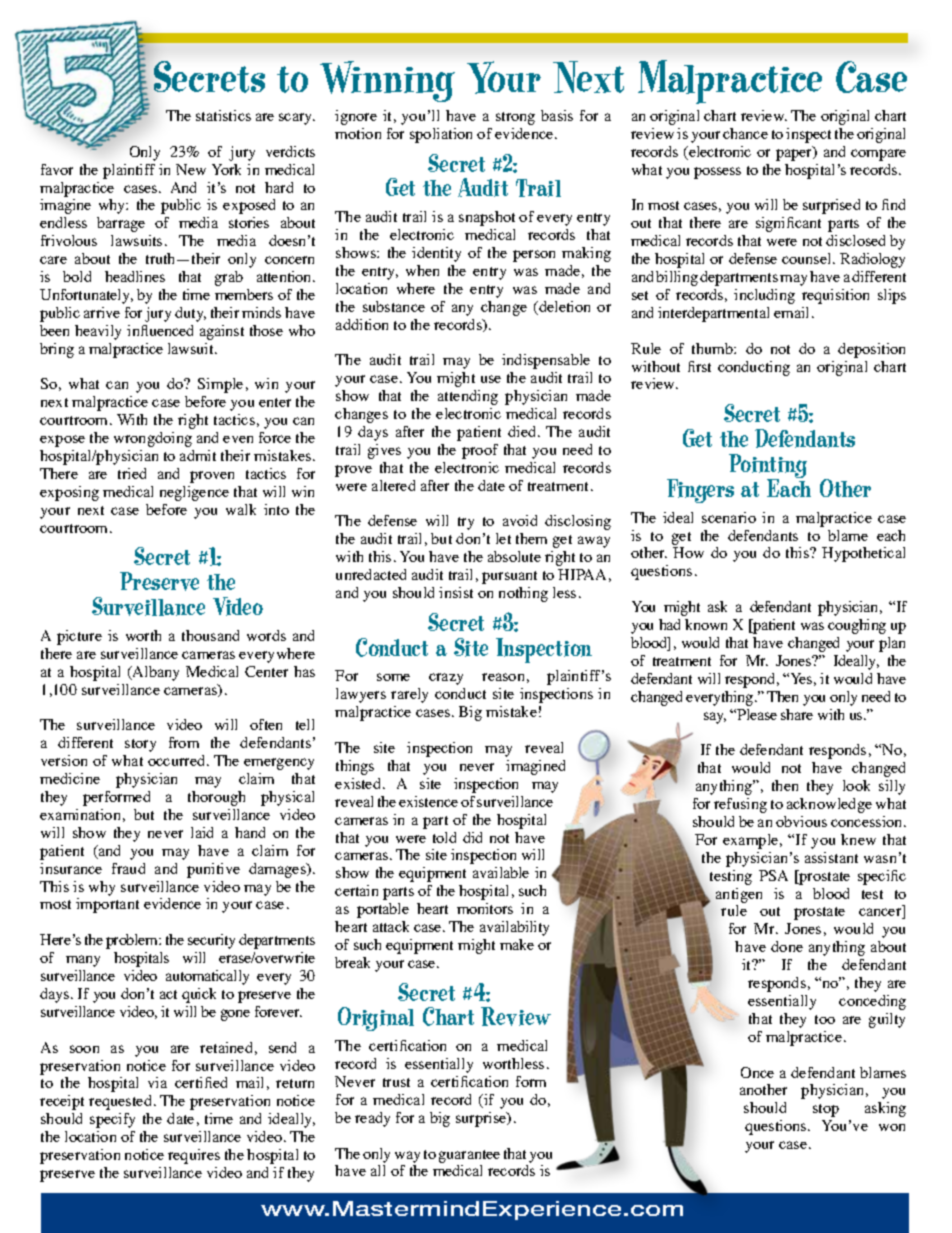 This page has height=1233, width=952. What do you see at coordinates (178, 760) in the page?
I see `occurred` at bounding box center [178, 760].
